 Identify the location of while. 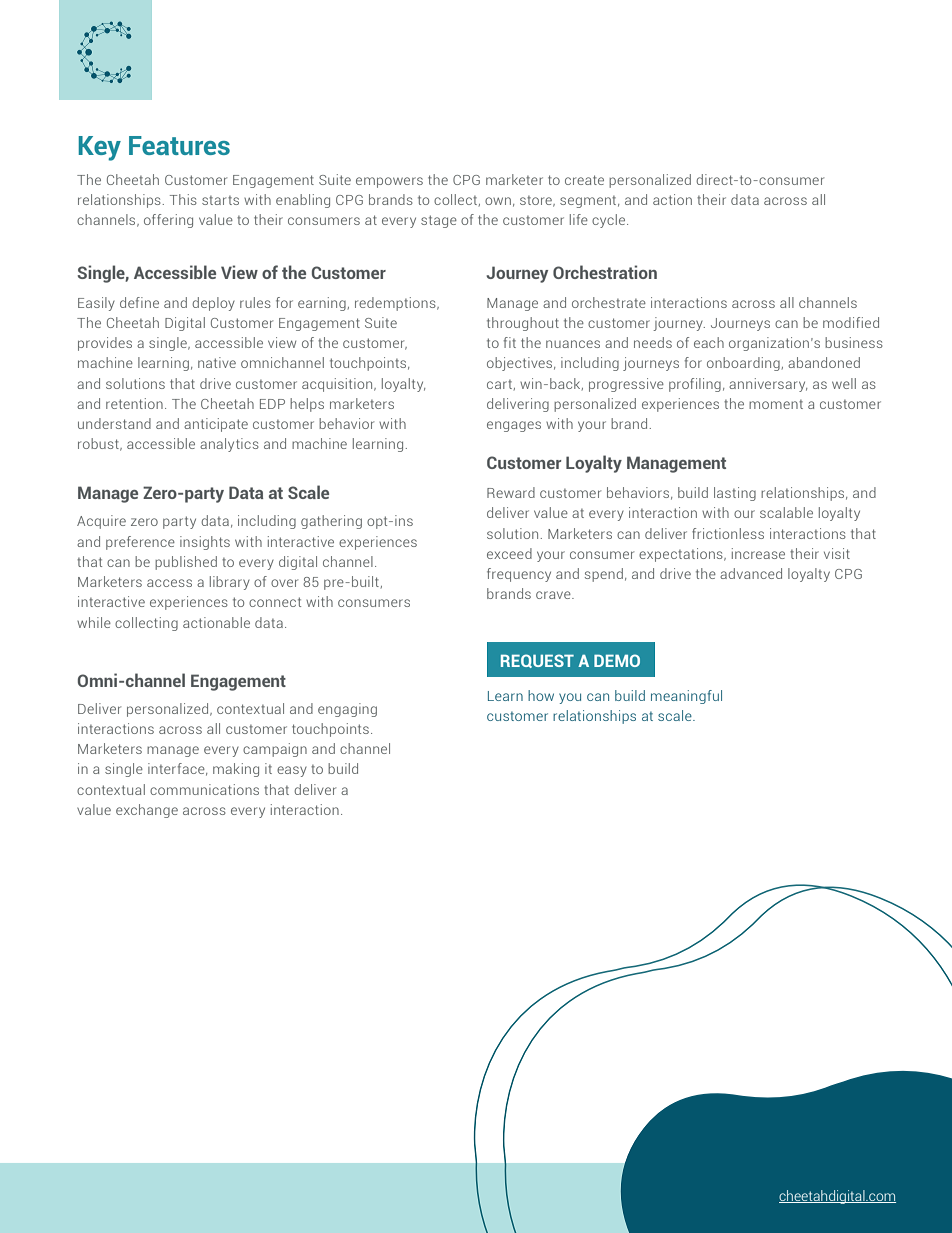
(94, 622).
